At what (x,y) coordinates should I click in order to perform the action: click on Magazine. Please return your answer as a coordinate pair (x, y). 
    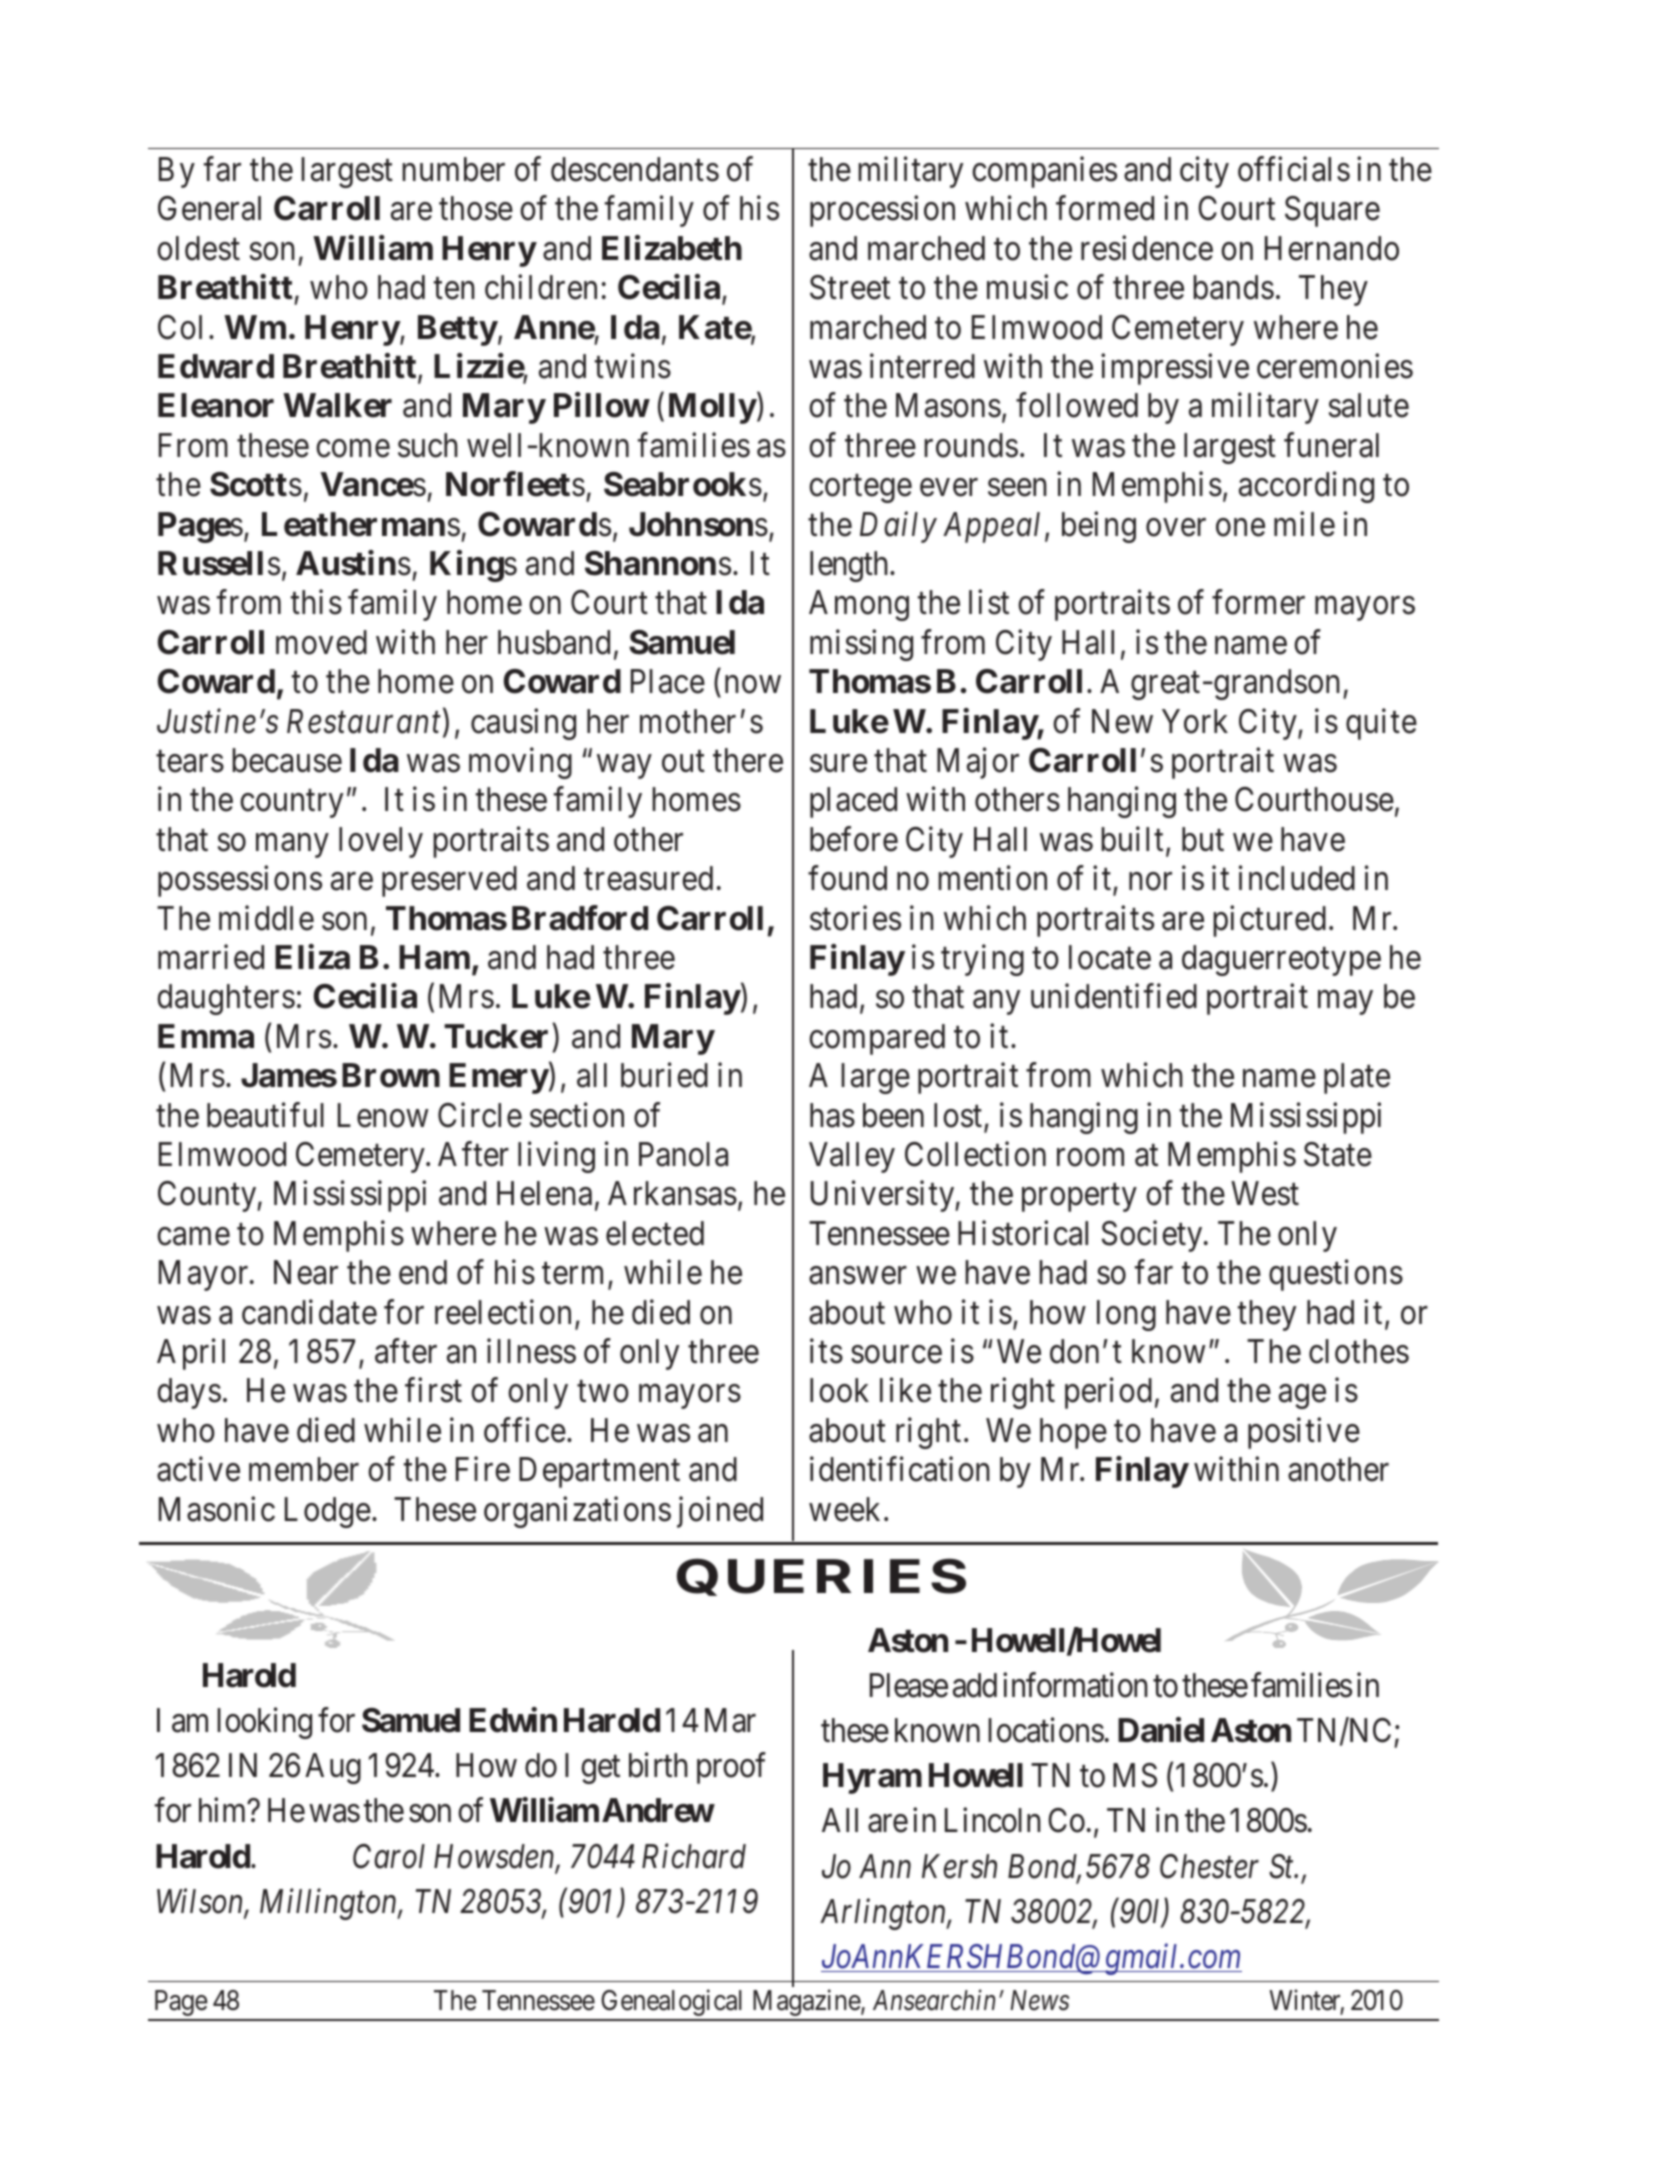
    Looking at the image, I should click on (807, 2002).
